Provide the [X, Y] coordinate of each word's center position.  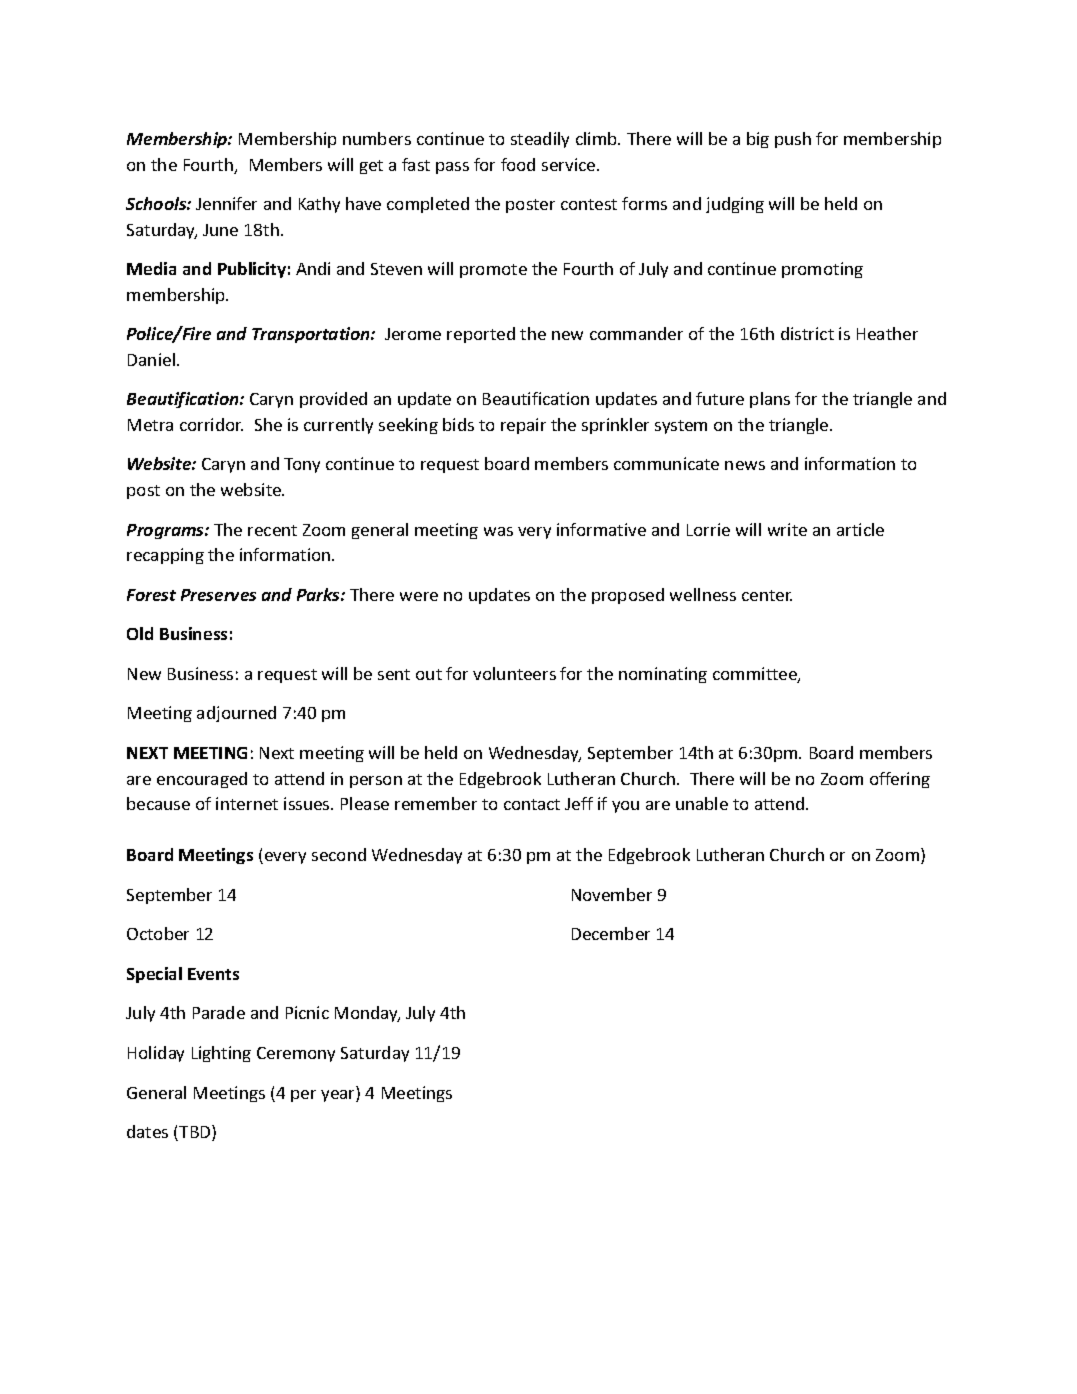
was [498, 531]
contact [532, 804]
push [793, 140]
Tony [302, 465]
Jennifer [226, 203]
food [518, 164]
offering [900, 780]
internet [247, 803]
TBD [195, 1133]
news [745, 465]
